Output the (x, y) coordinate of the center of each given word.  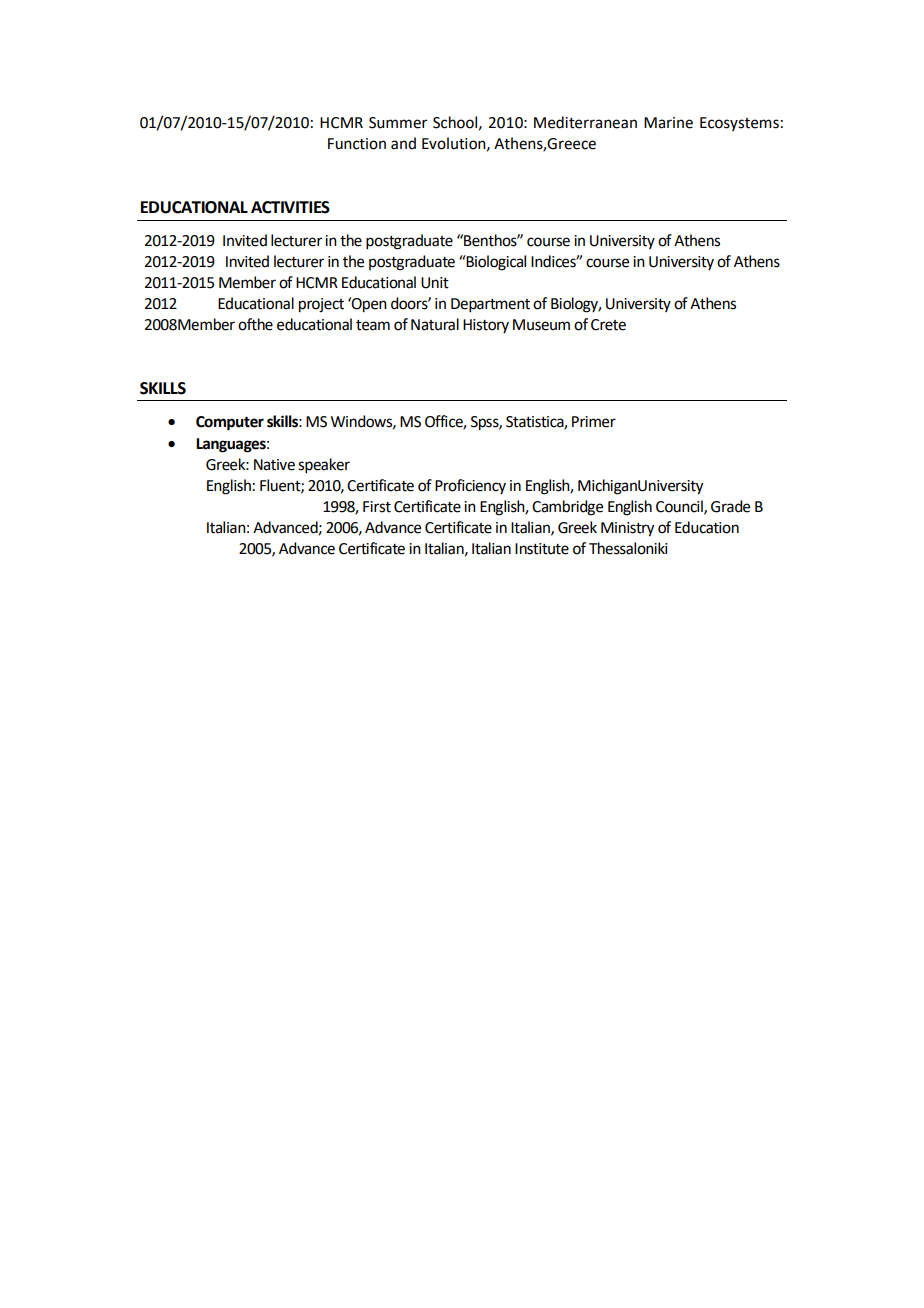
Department (490, 305)
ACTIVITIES (290, 207)
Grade (730, 506)
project (321, 305)
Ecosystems (739, 124)
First (377, 507)
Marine (668, 123)
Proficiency (470, 486)
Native (274, 465)
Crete (608, 325)
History (486, 326)
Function (357, 144)
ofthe (255, 324)
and (403, 143)
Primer (594, 422)
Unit (435, 283)
